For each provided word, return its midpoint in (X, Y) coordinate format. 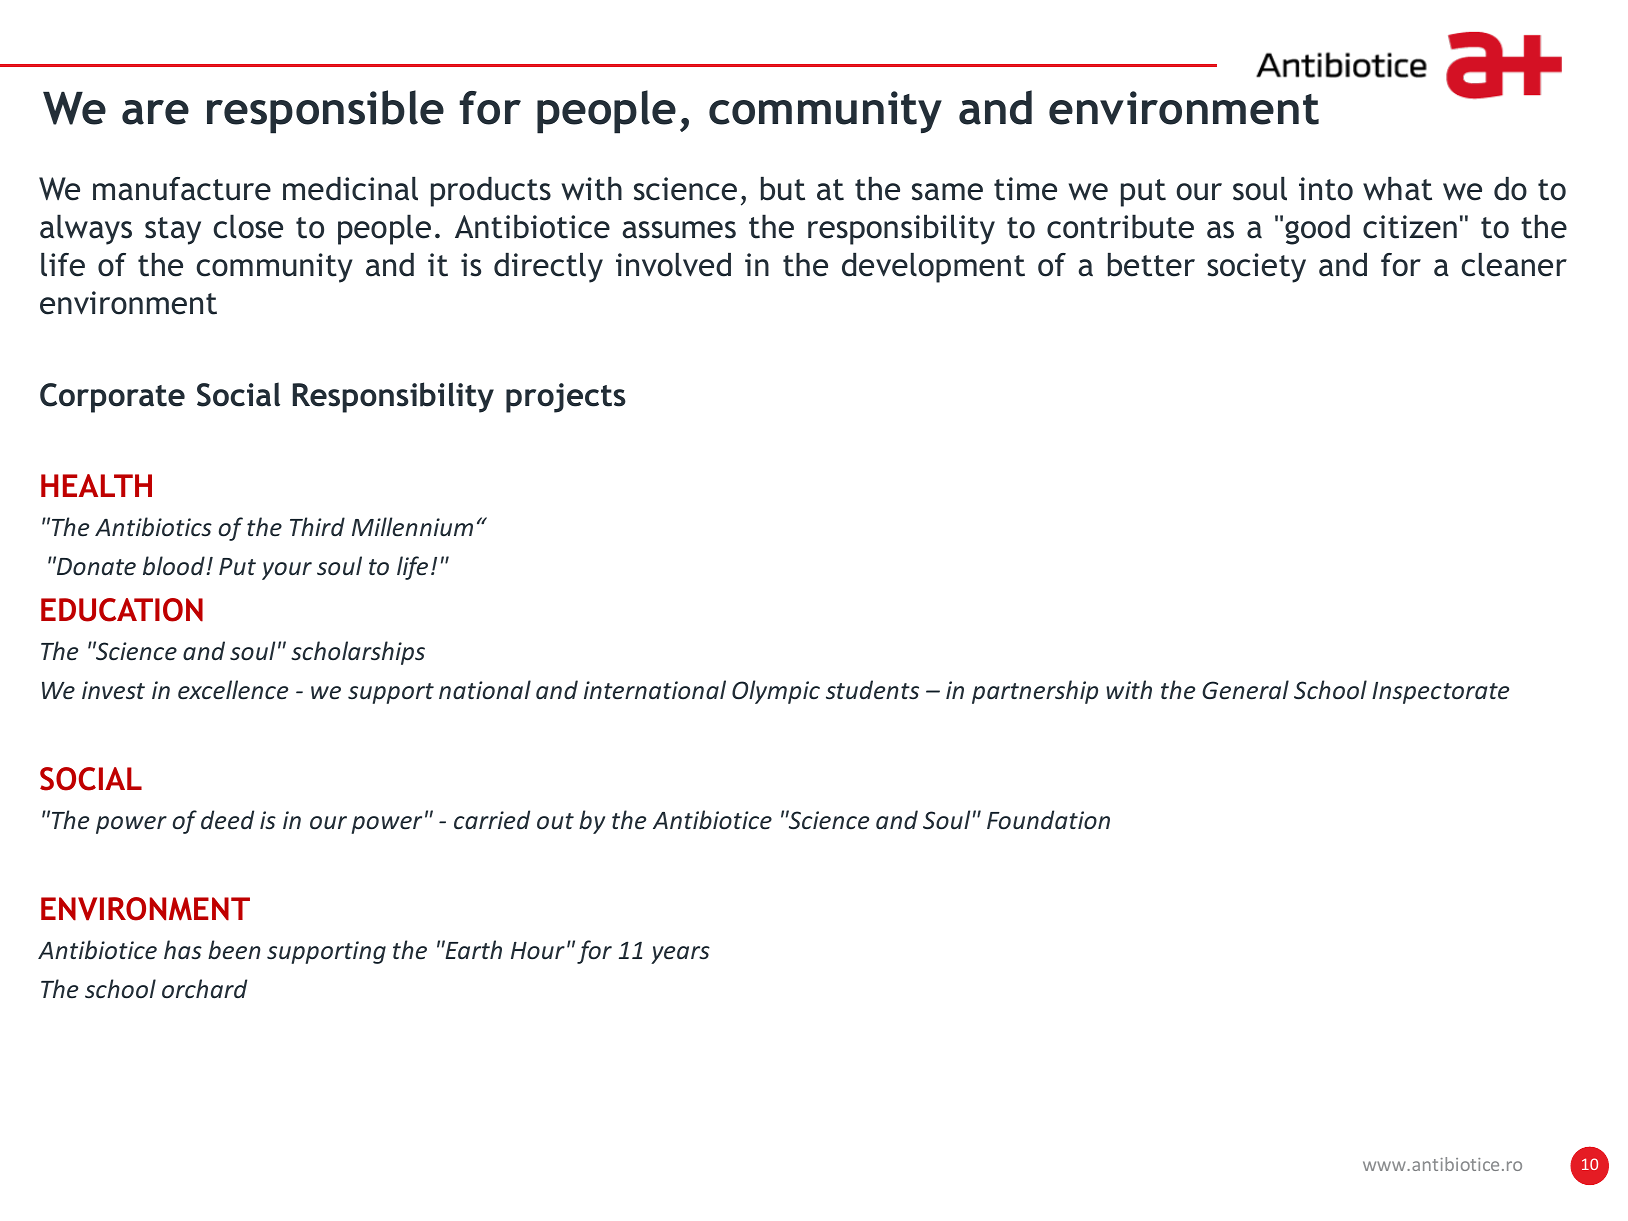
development (933, 268)
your (287, 571)
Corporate (112, 398)
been (234, 950)
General (1245, 690)
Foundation (1048, 820)
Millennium (412, 527)
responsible (325, 112)
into (1326, 189)
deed (227, 820)
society (1256, 268)
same (947, 192)
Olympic (776, 692)
